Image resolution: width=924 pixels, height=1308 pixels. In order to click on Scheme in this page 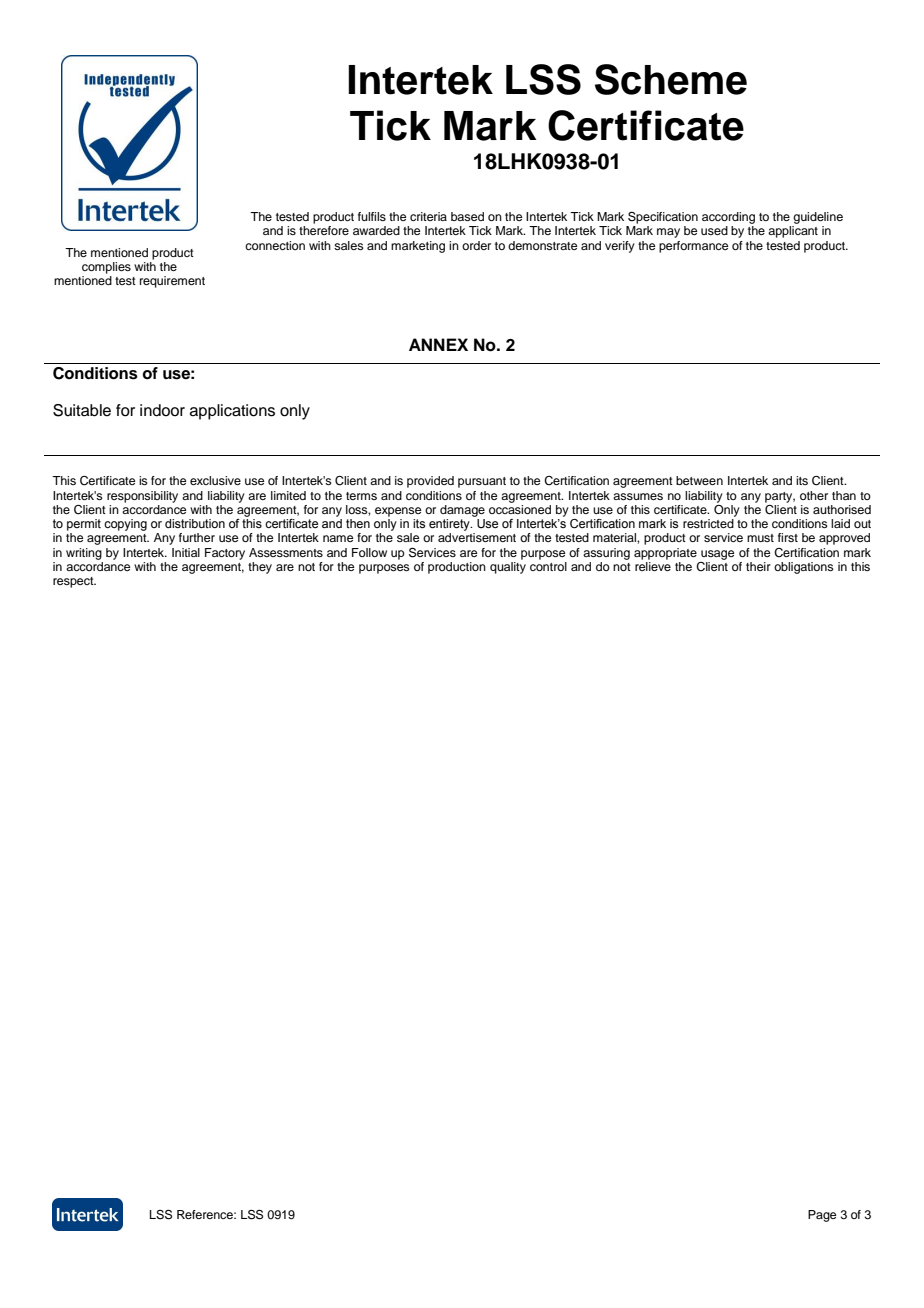, I will do `click(671, 79)`.
